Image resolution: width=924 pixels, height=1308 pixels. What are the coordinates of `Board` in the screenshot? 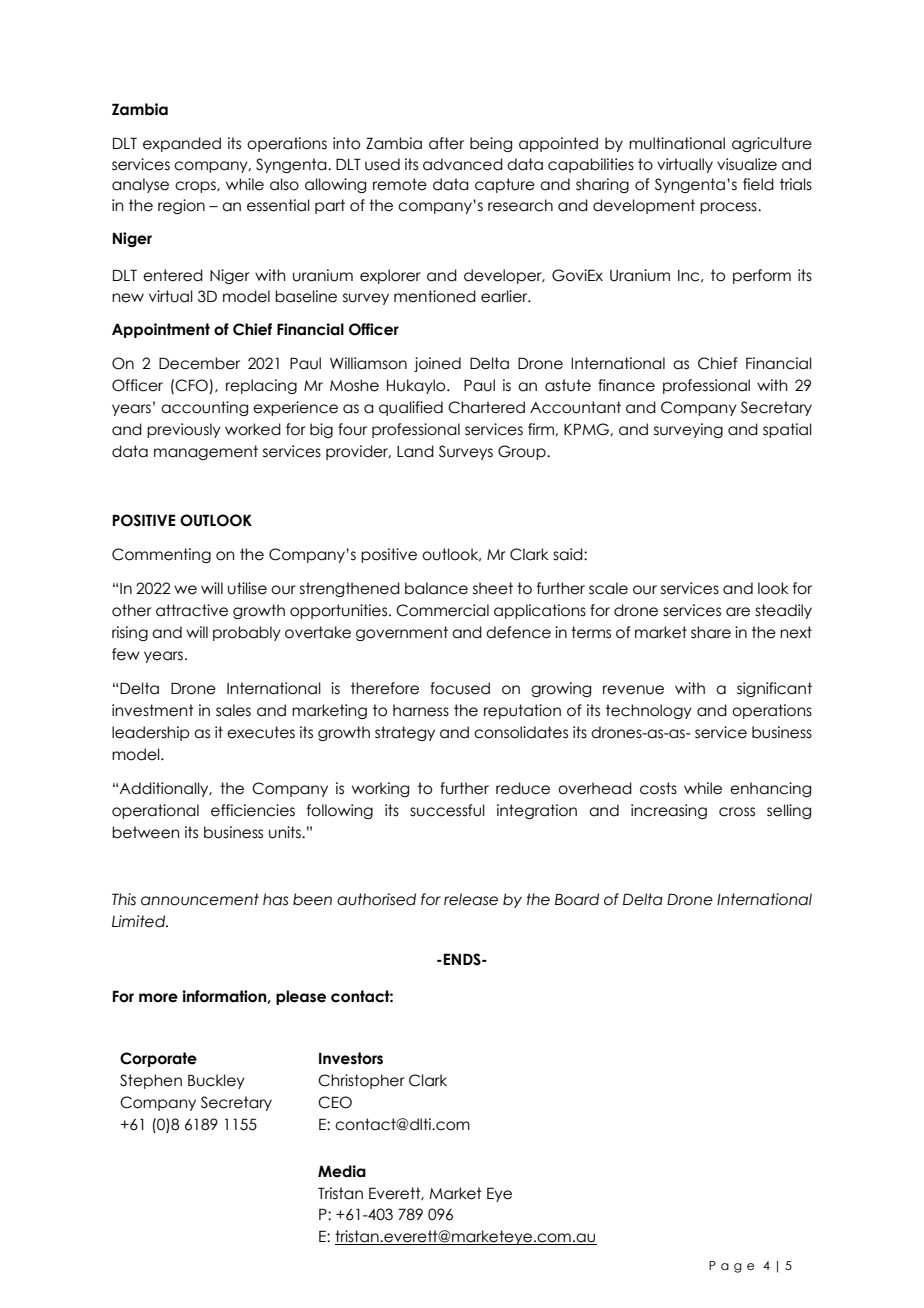 It's located at (577, 899).
